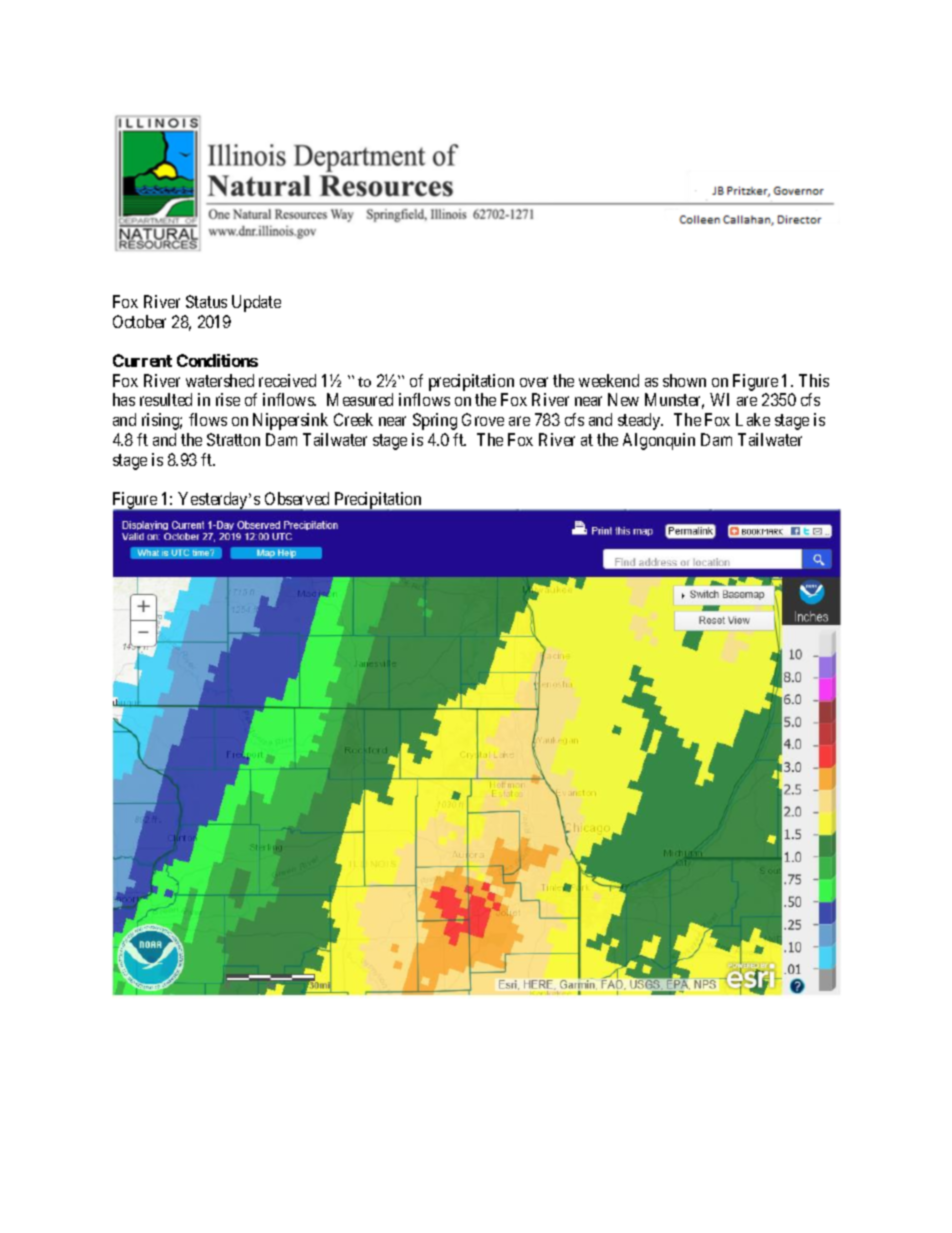  I want to click on shown, so click(684, 380).
